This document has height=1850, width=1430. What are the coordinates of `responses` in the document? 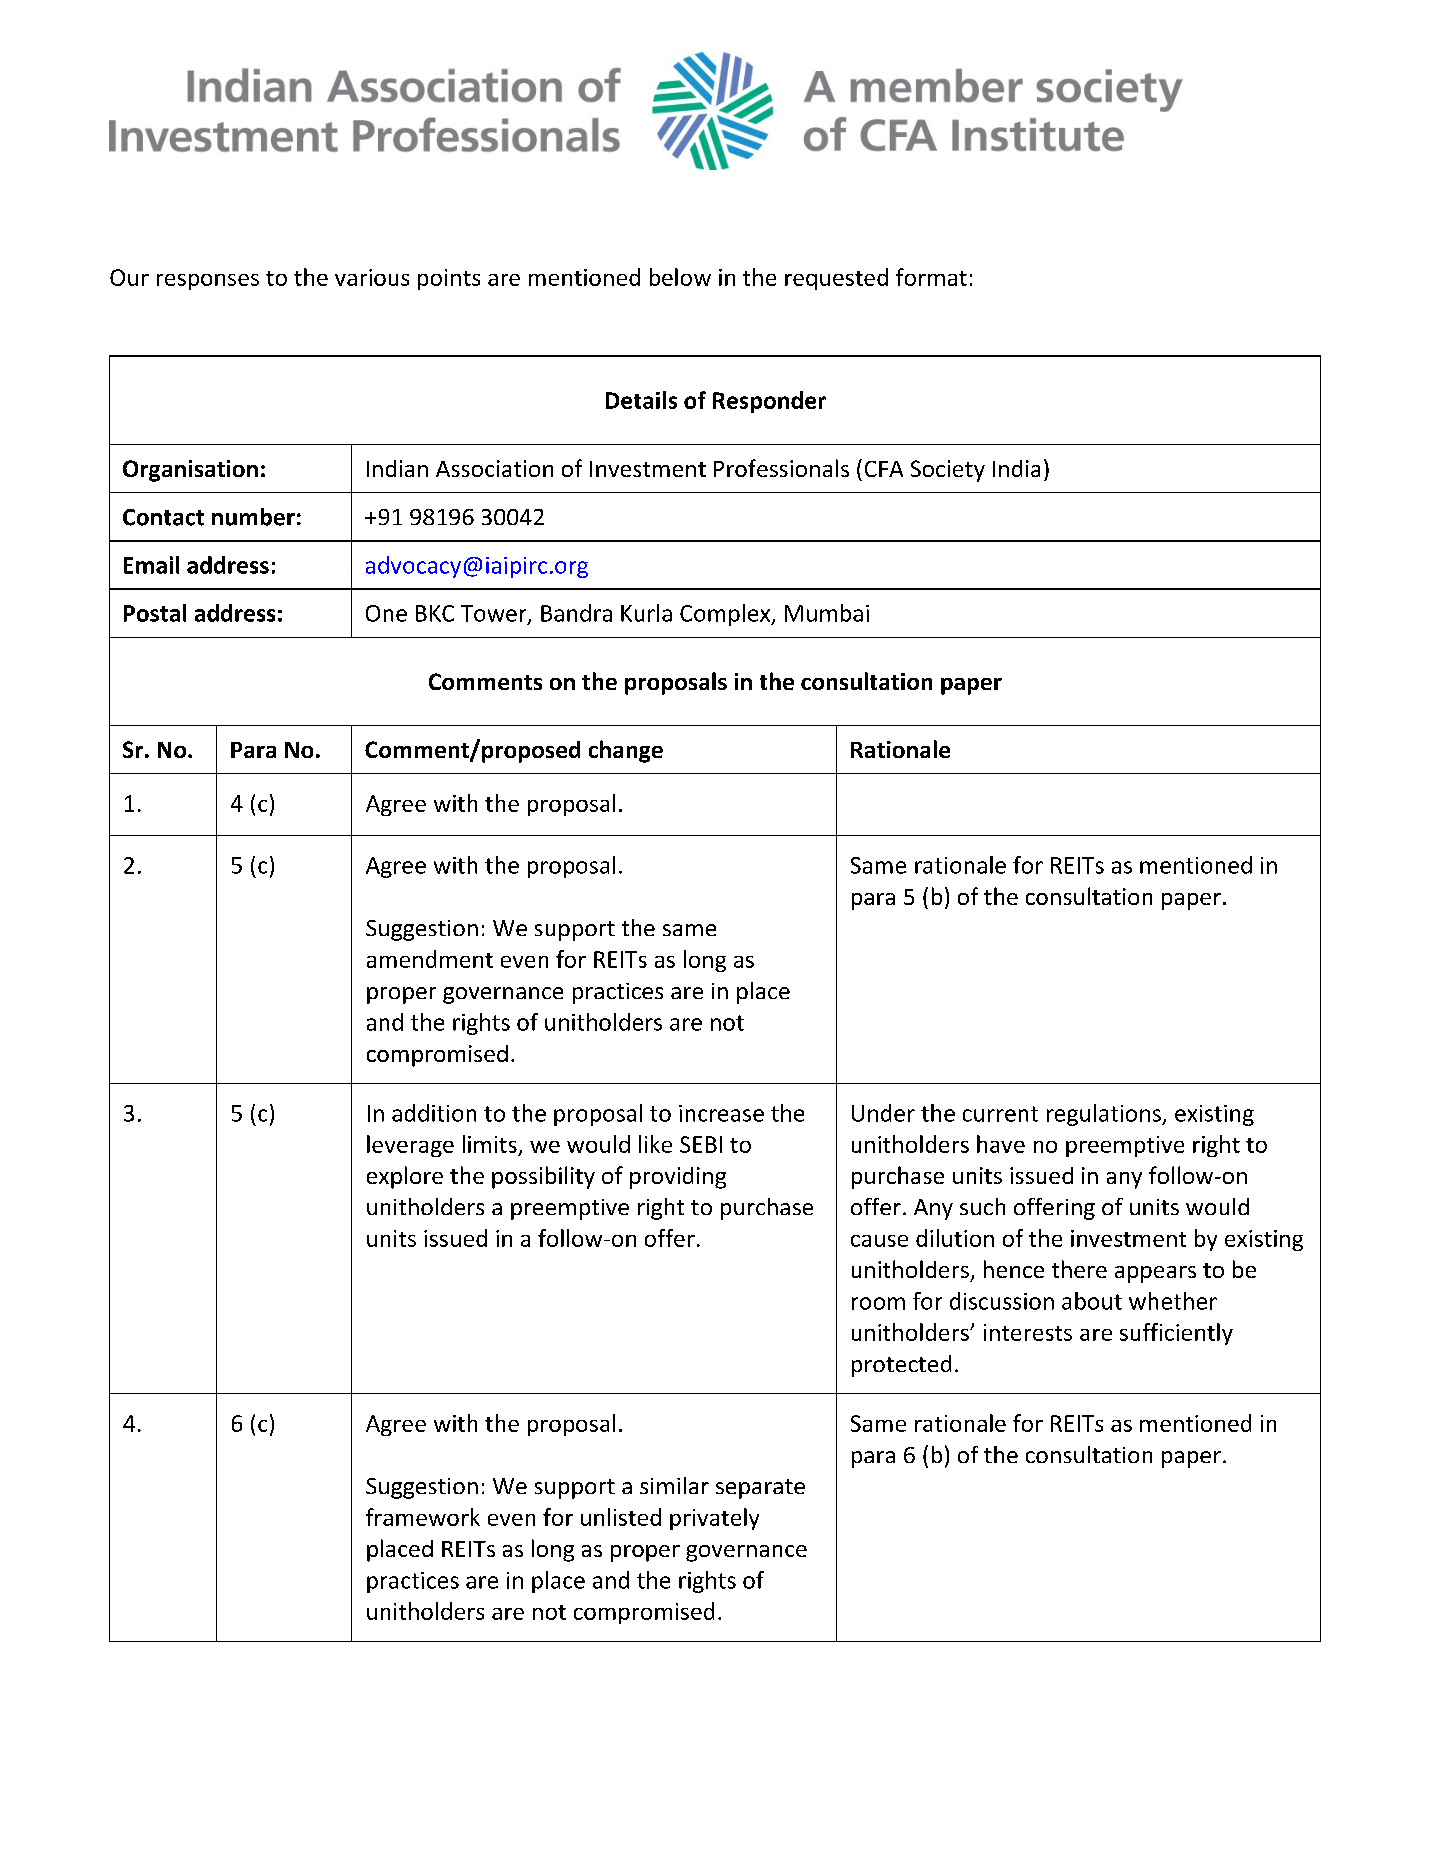 It's located at (208, 282).
